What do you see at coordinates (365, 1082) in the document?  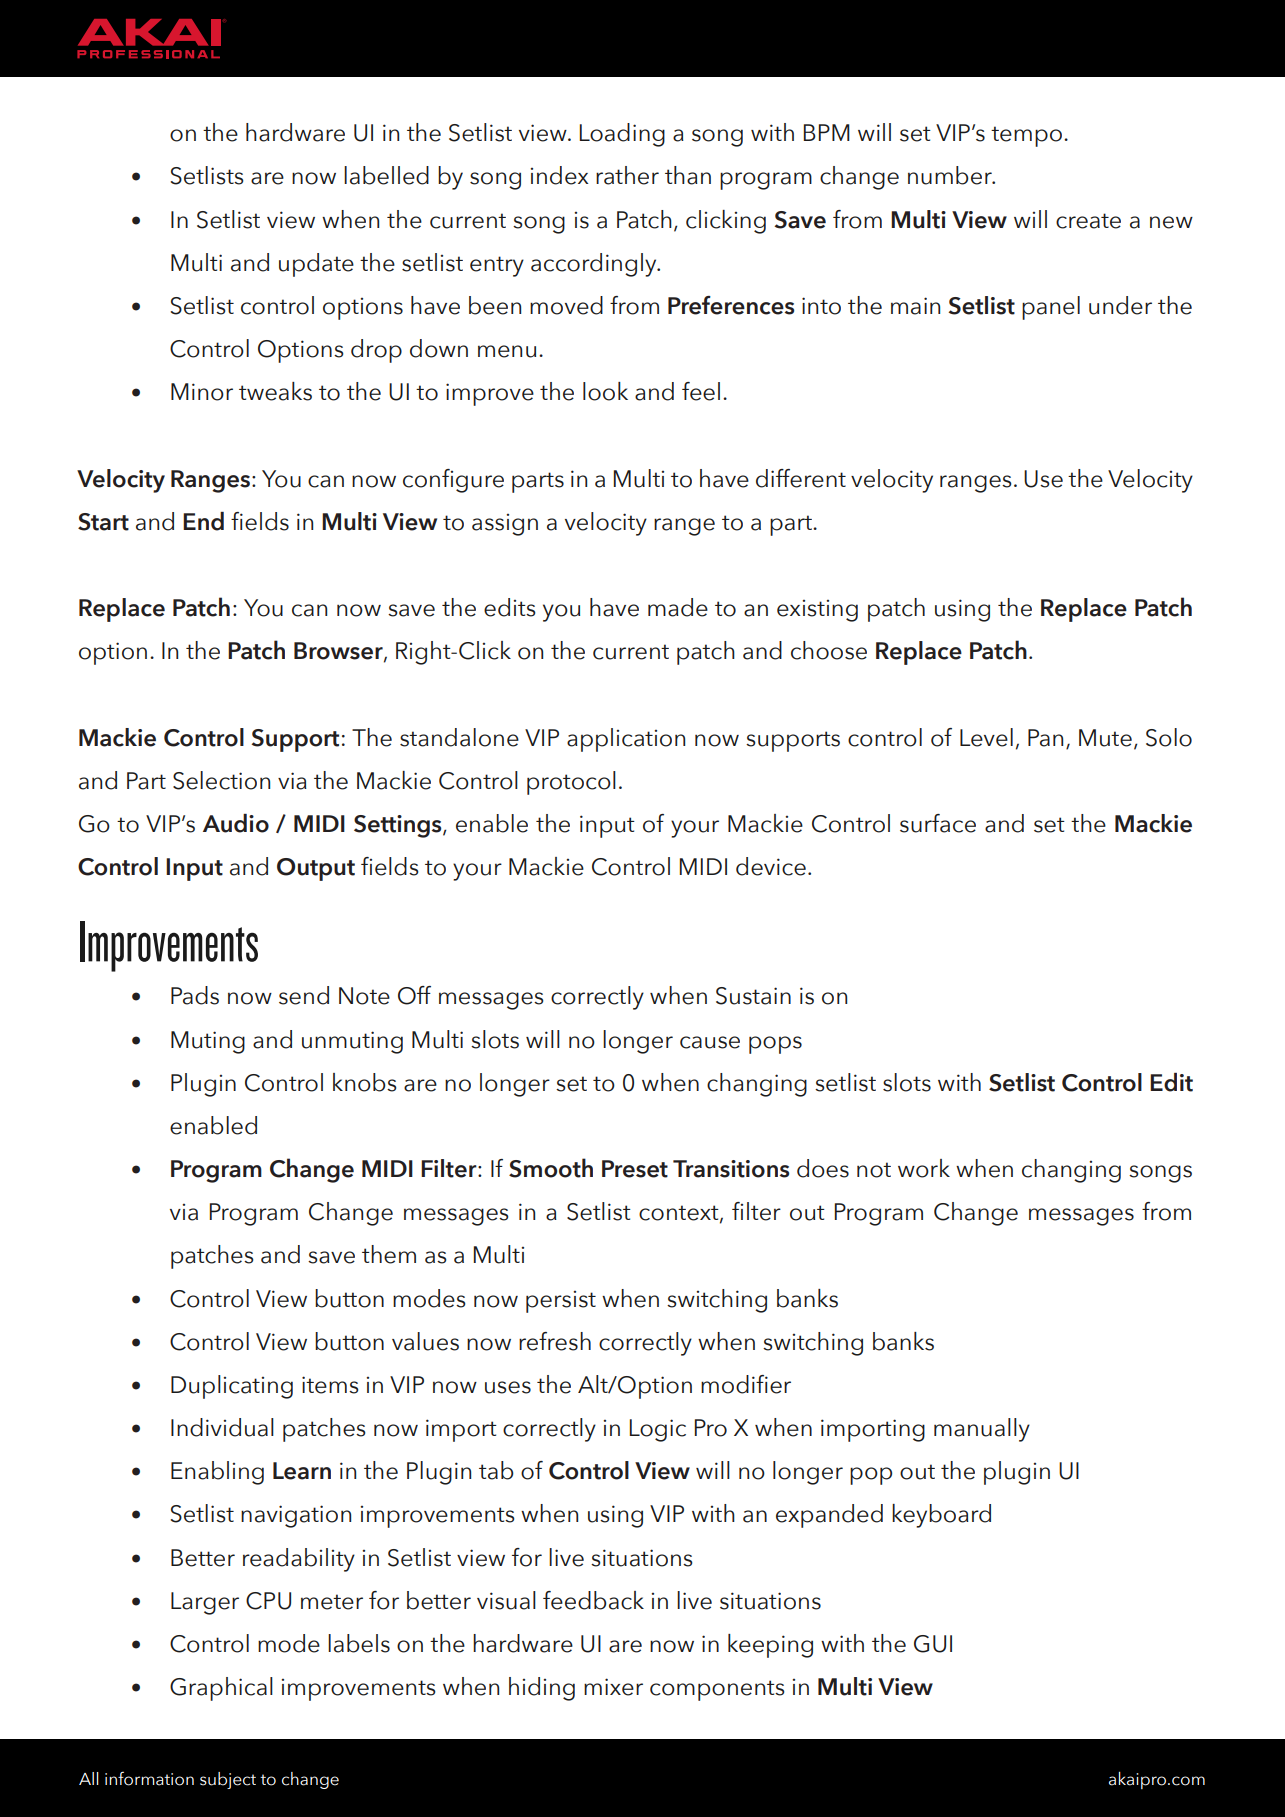 I see `knobs` at bounding box center [365, 1082].
